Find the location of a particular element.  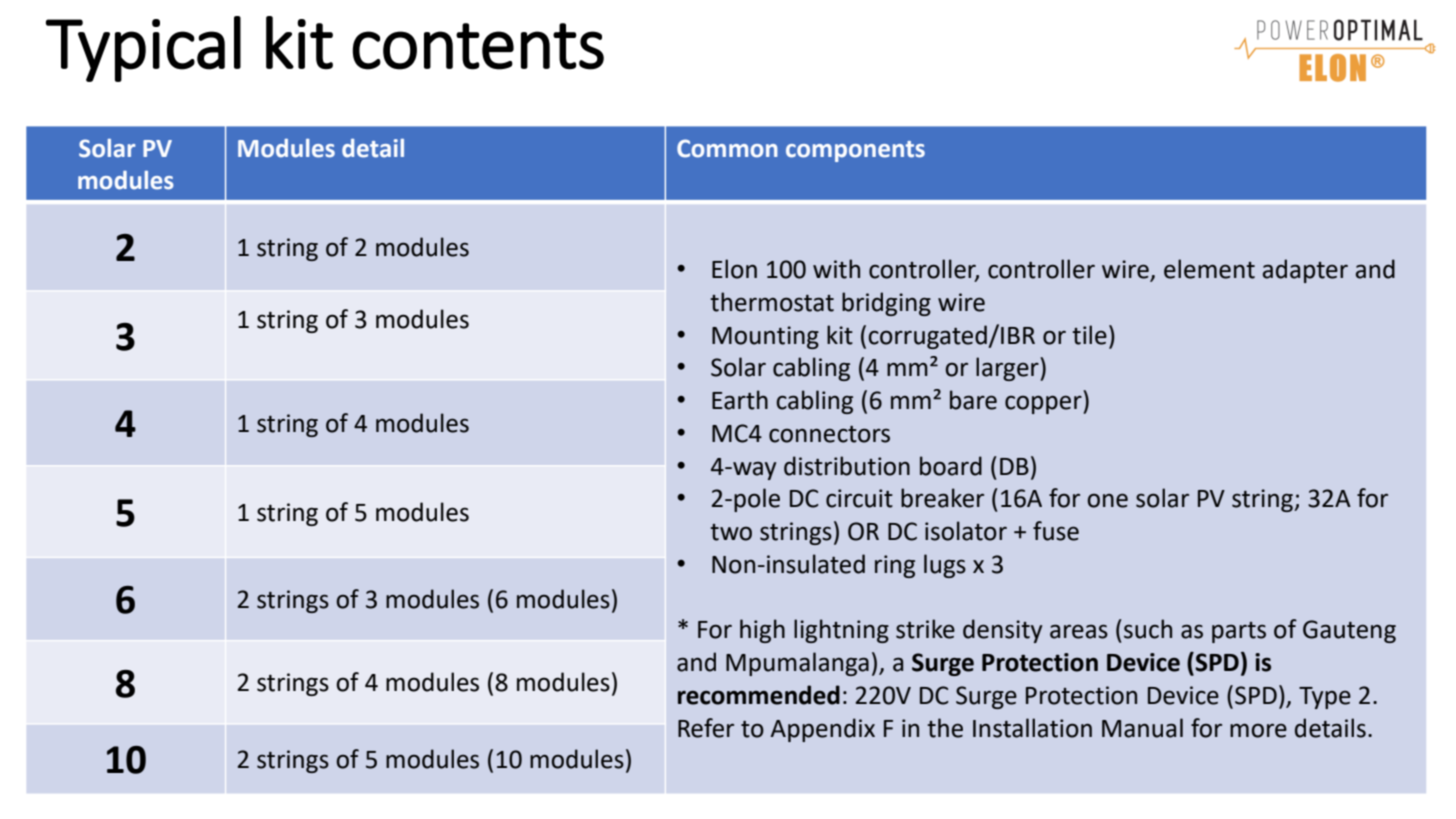

components is located at coordinates (855, 151).
